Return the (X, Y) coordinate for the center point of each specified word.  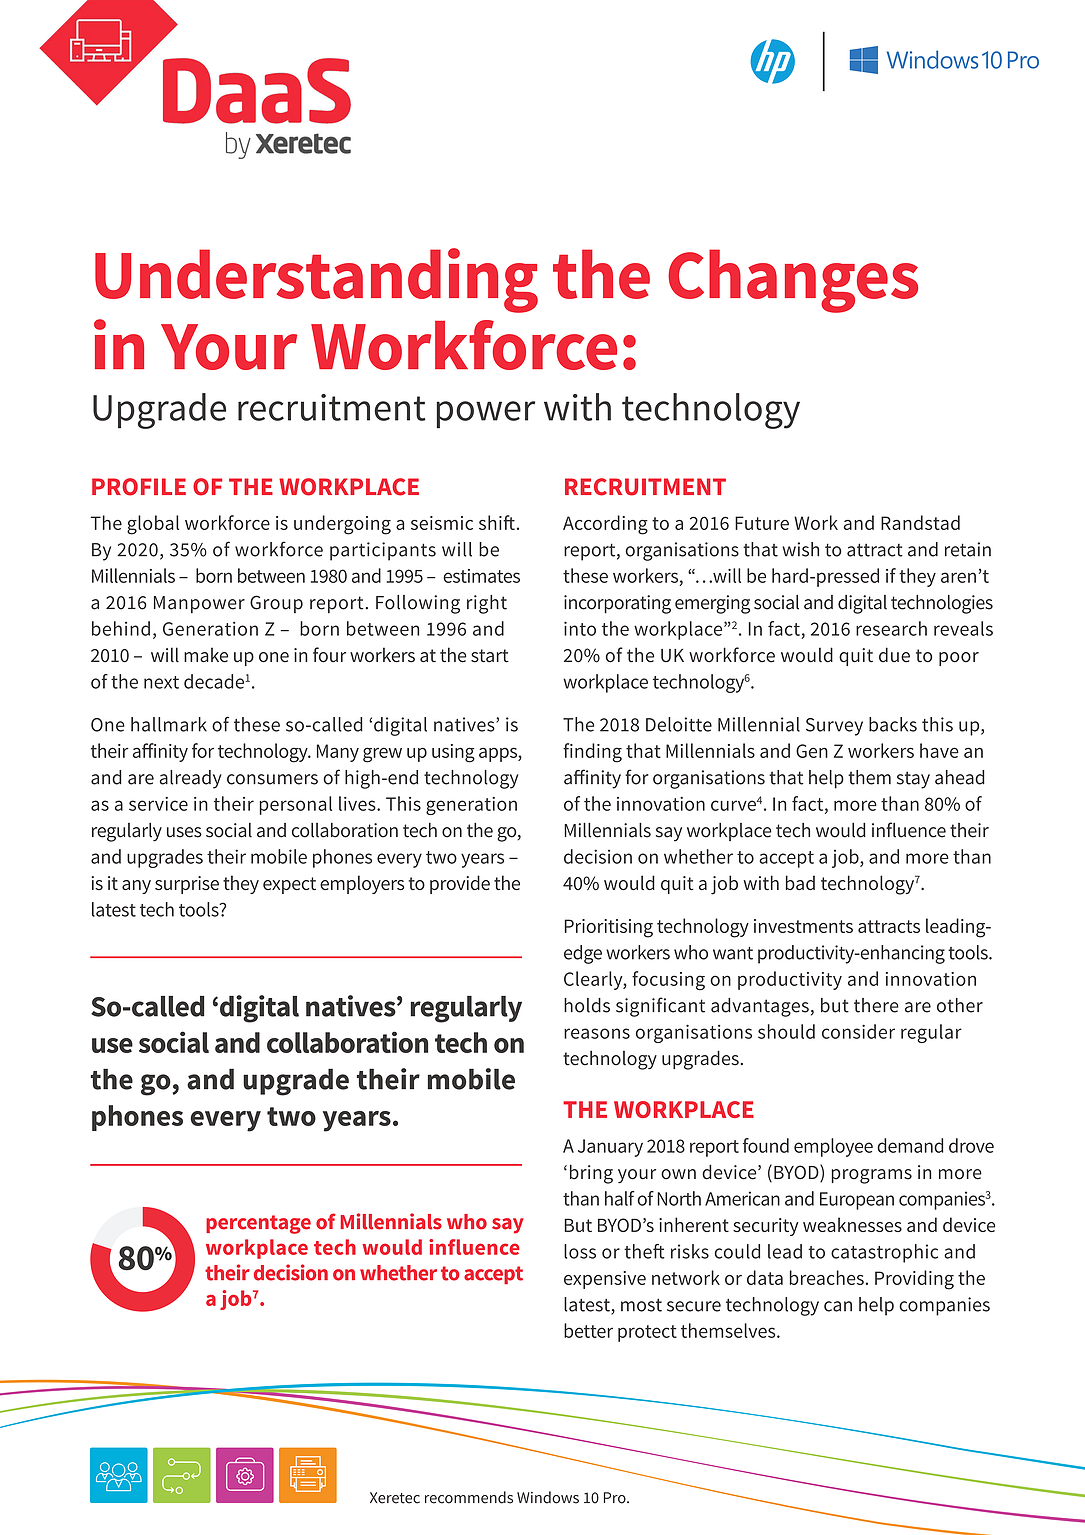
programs (871, 1176)
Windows (548, 1497)
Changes (793, 281)
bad (800, 882)
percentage (258, 1224)
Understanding (316, 280)
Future (762, 523)
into (580, 628)
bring (591, 1174)
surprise (187, 885)
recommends (469, 1497)
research (891, 628)
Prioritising (608, 928)
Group (276, 604)
